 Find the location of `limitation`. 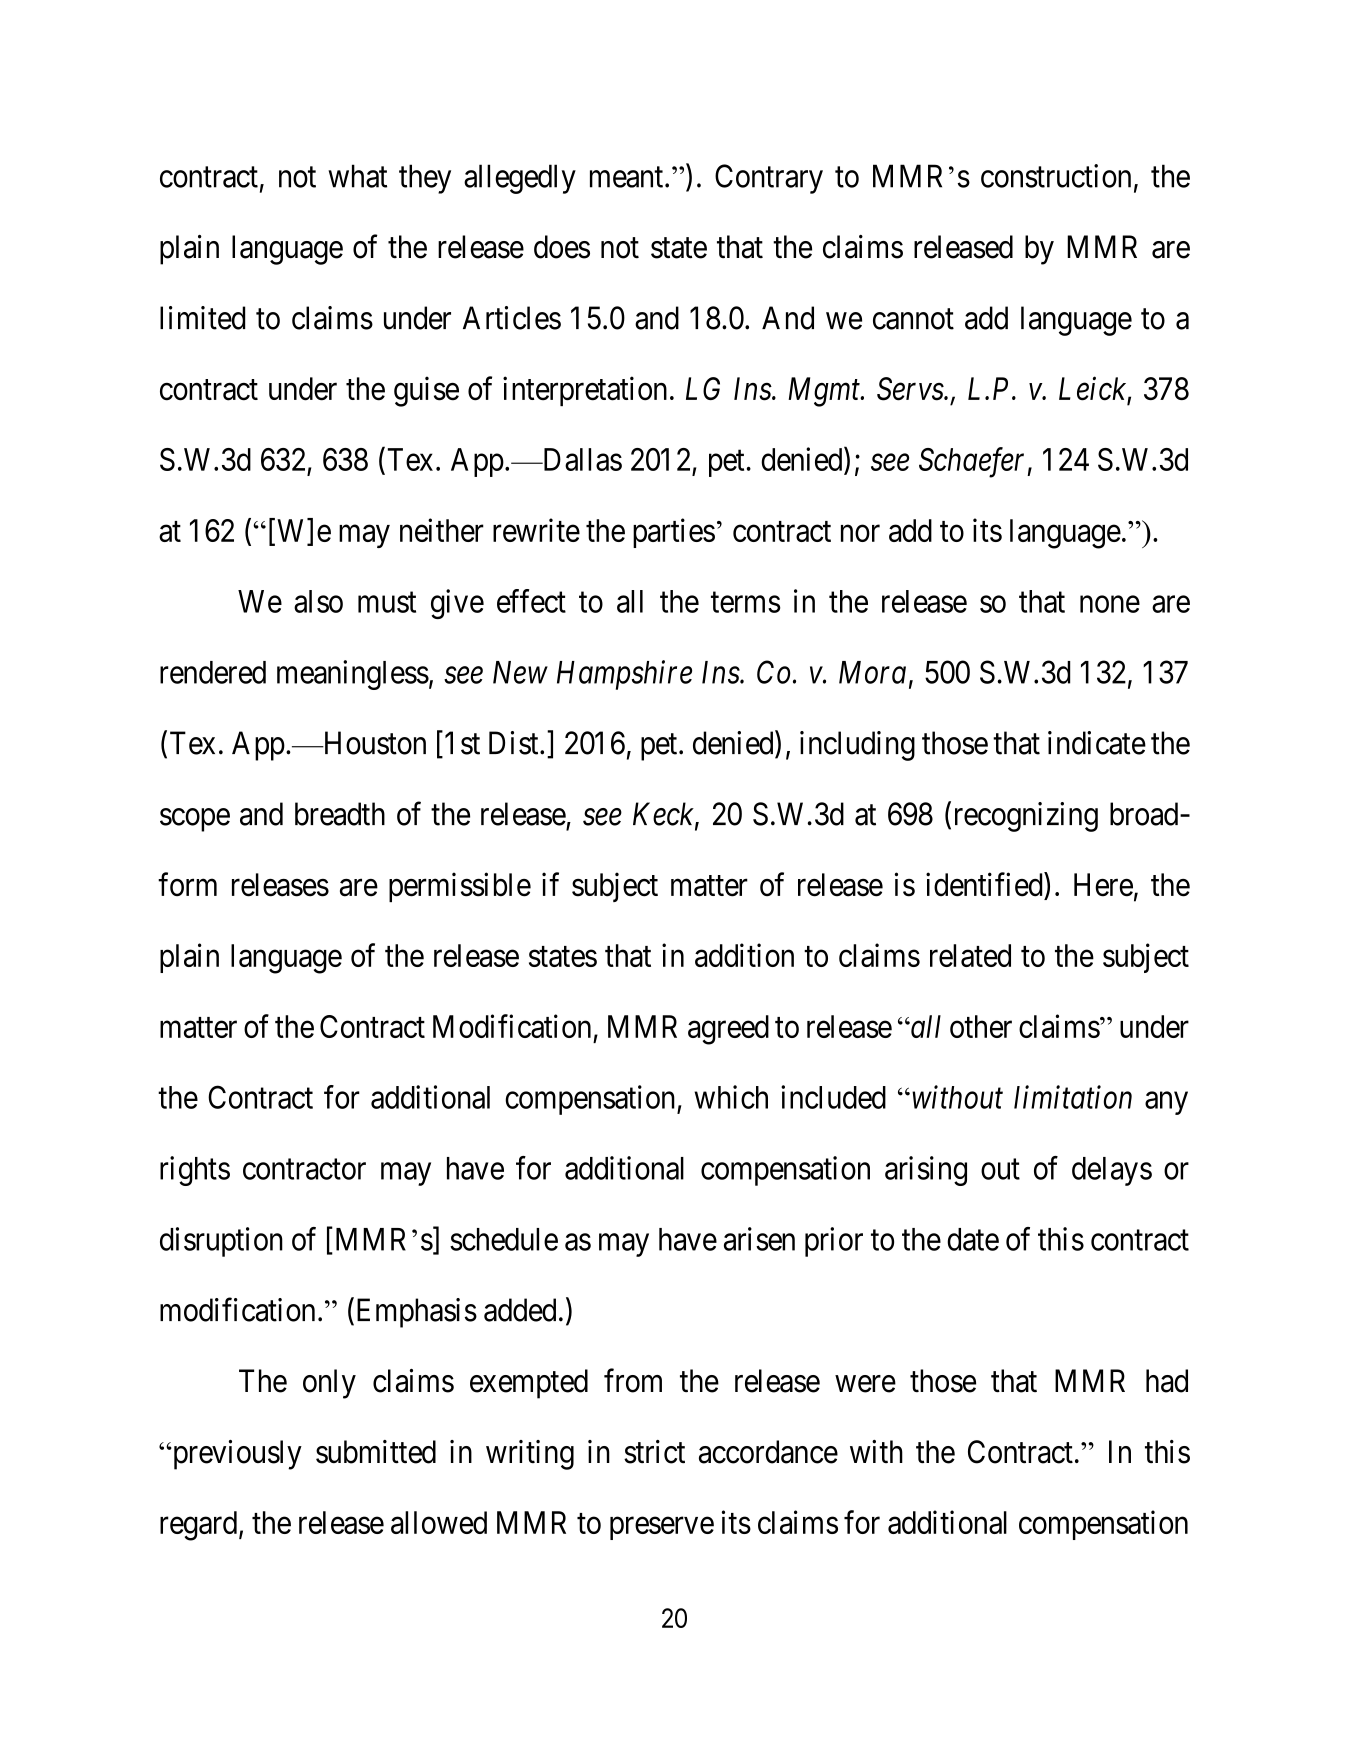

limitation is located at coordinates (1073, 1097).
